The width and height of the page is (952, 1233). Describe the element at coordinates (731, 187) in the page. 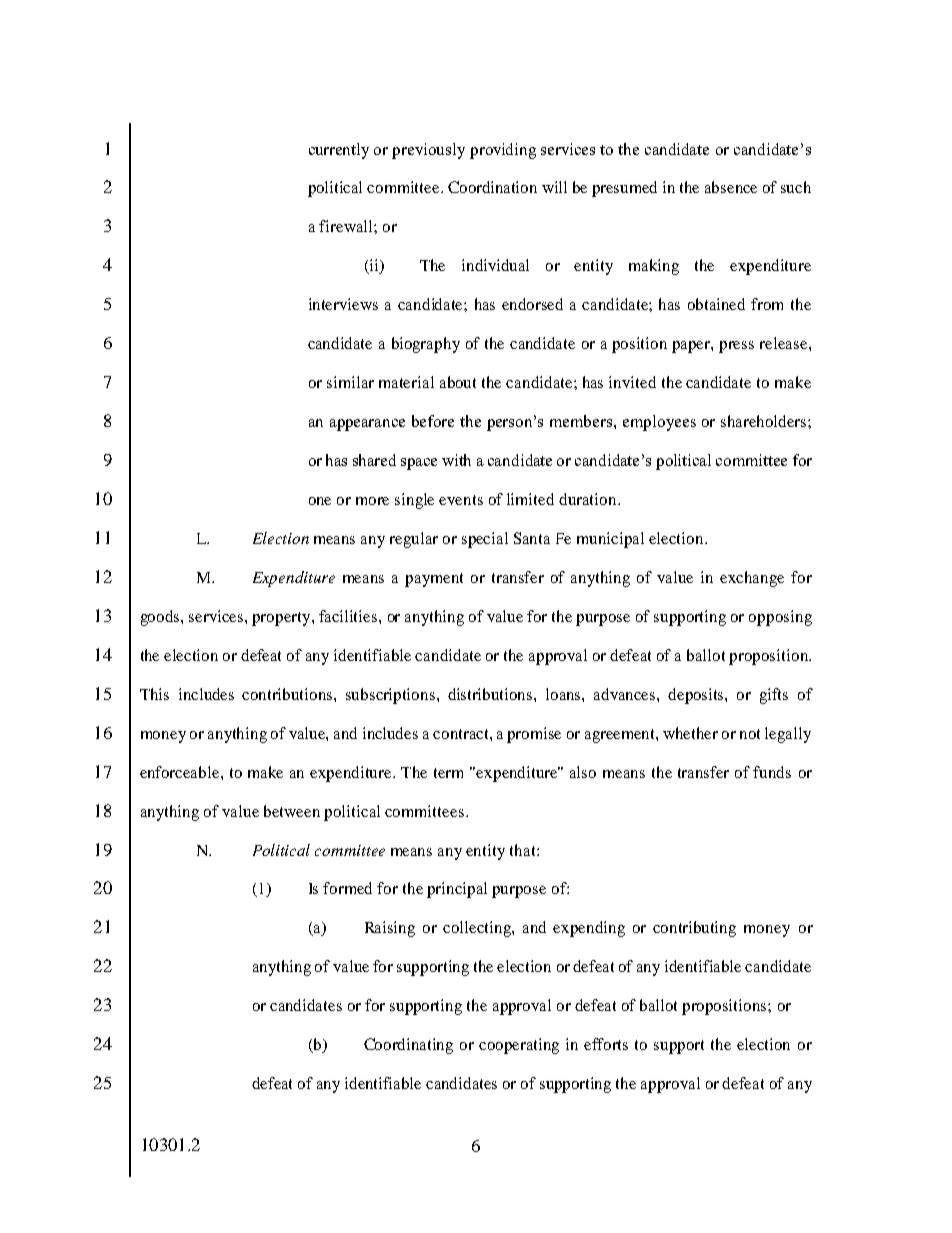

I see `absence` at that location.
